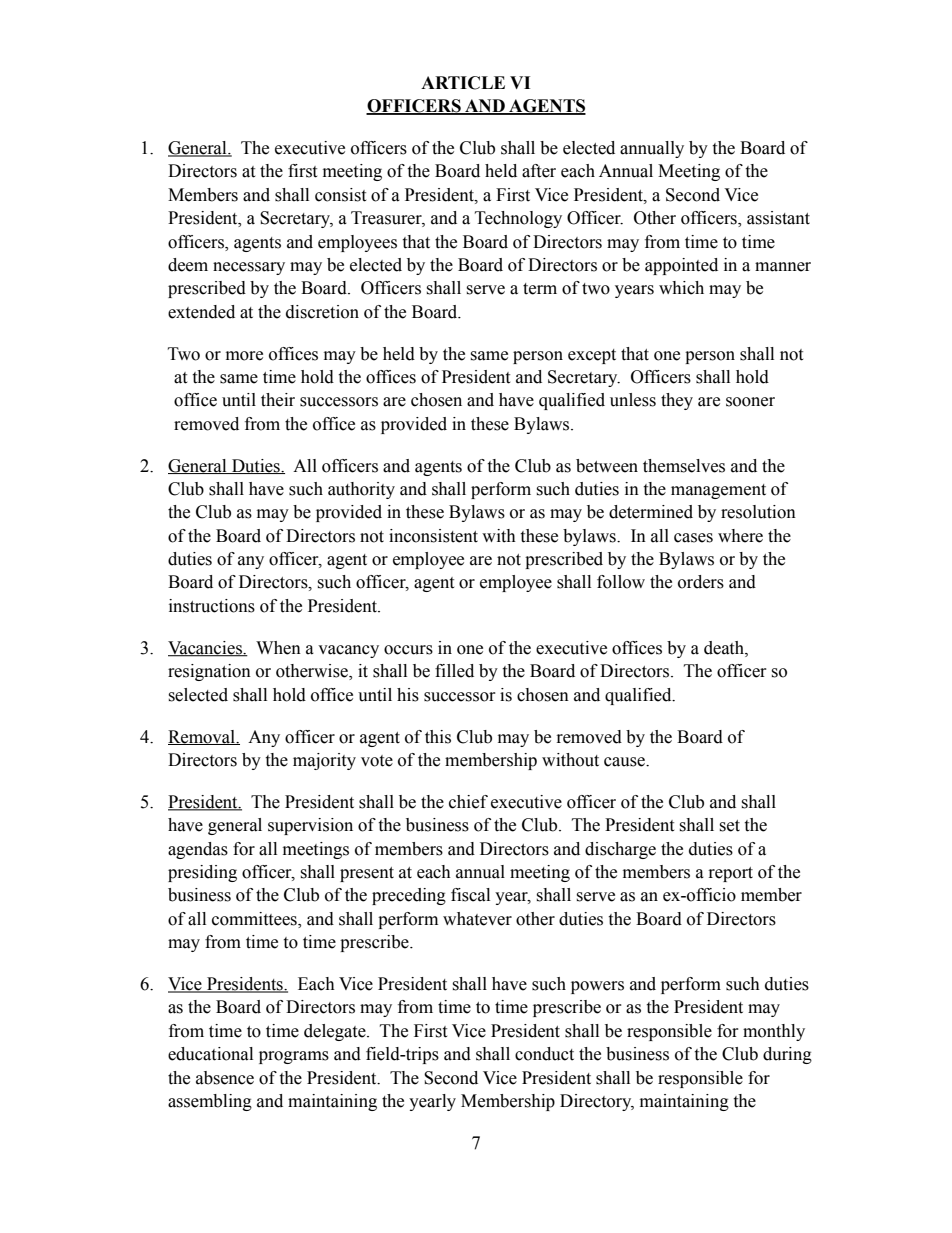 This document has width=952, height=1233. Describe the element at coordinates (225, 1078) in the document. I see `absence` at that location.
